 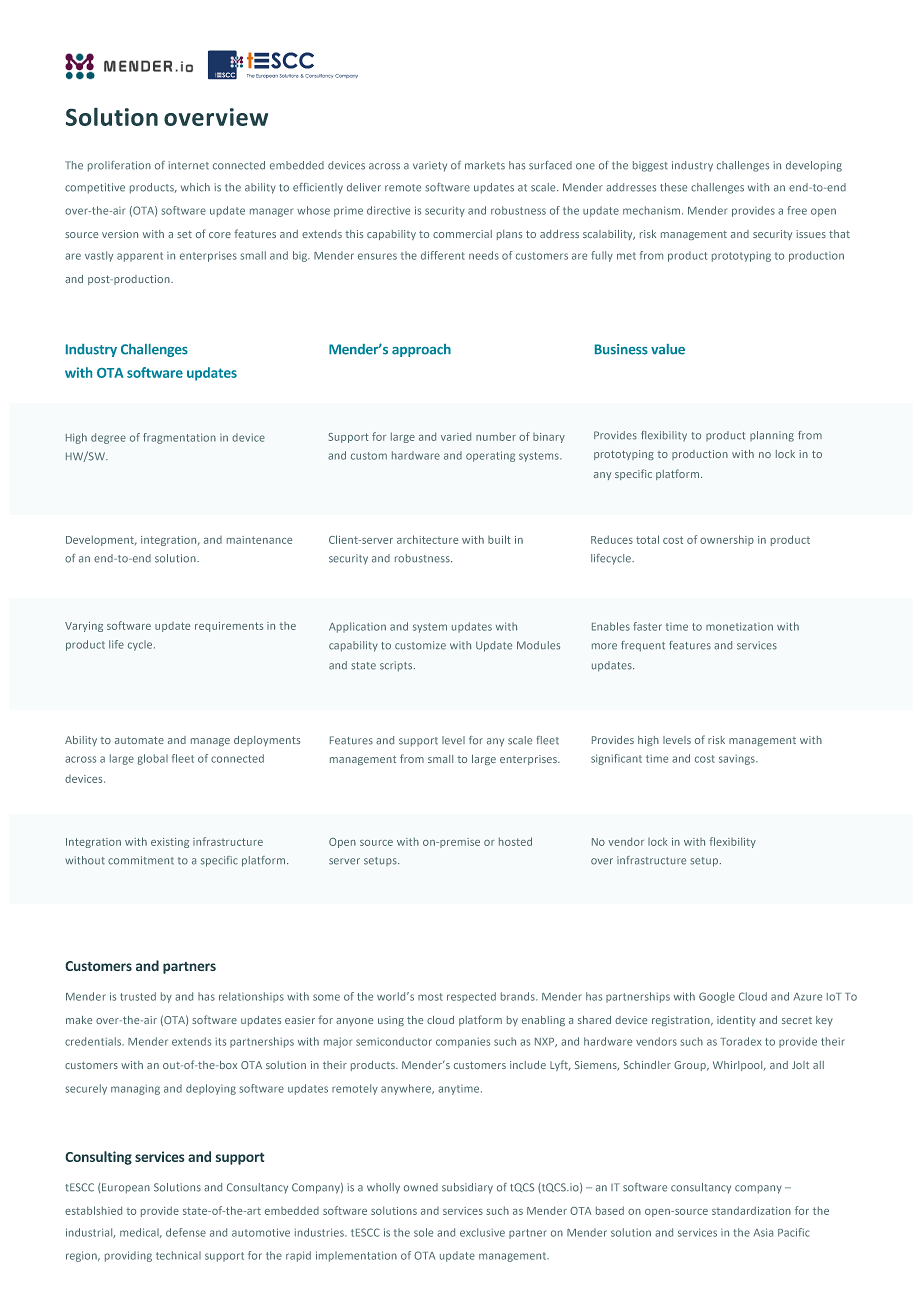 I want to click on ownership, so click(x=727, y=540).
